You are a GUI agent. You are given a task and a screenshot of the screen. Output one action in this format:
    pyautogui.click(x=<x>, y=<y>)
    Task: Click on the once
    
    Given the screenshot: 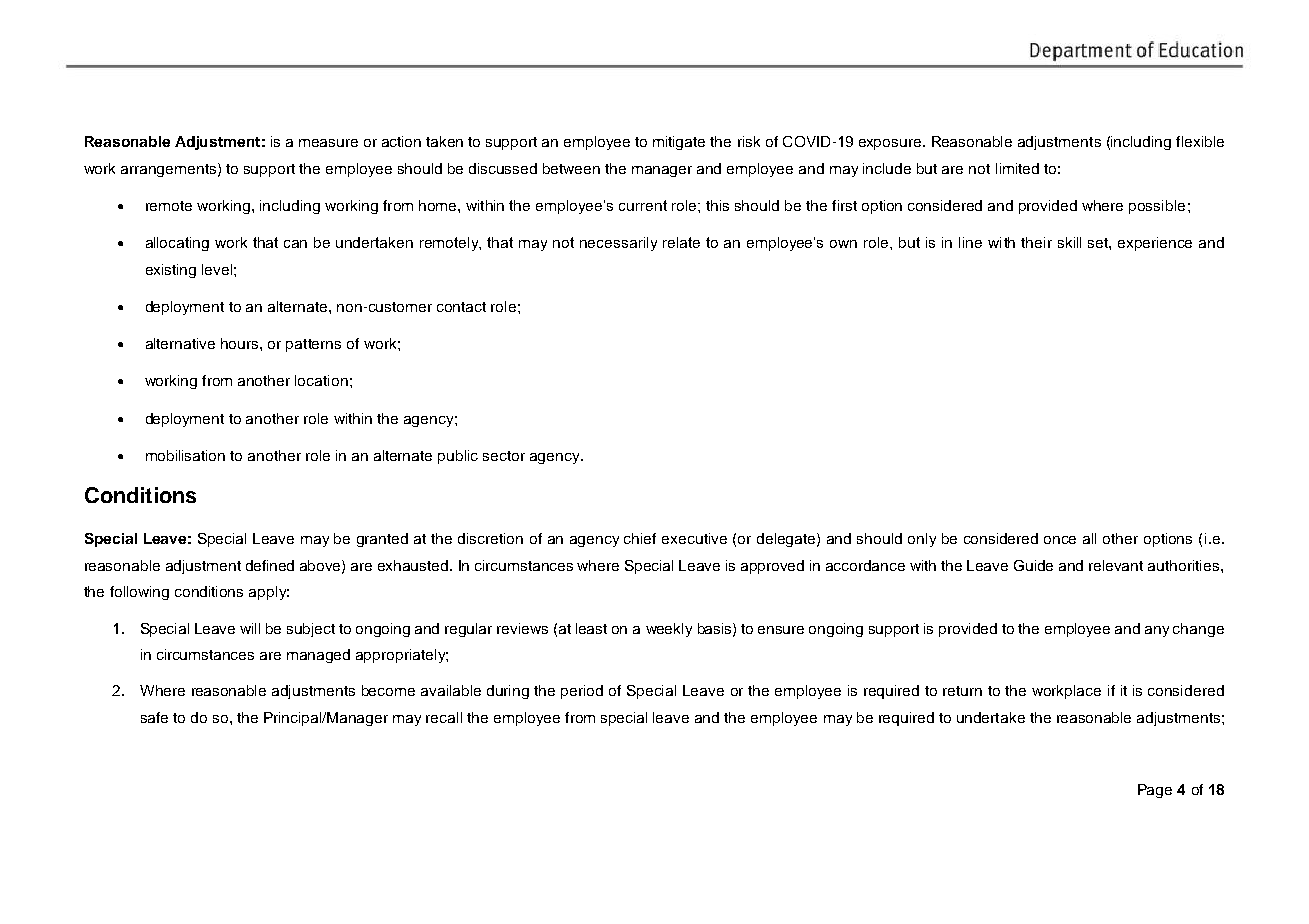 What is the action you would take?
    pyautogui.click(x=1060, y=540)
